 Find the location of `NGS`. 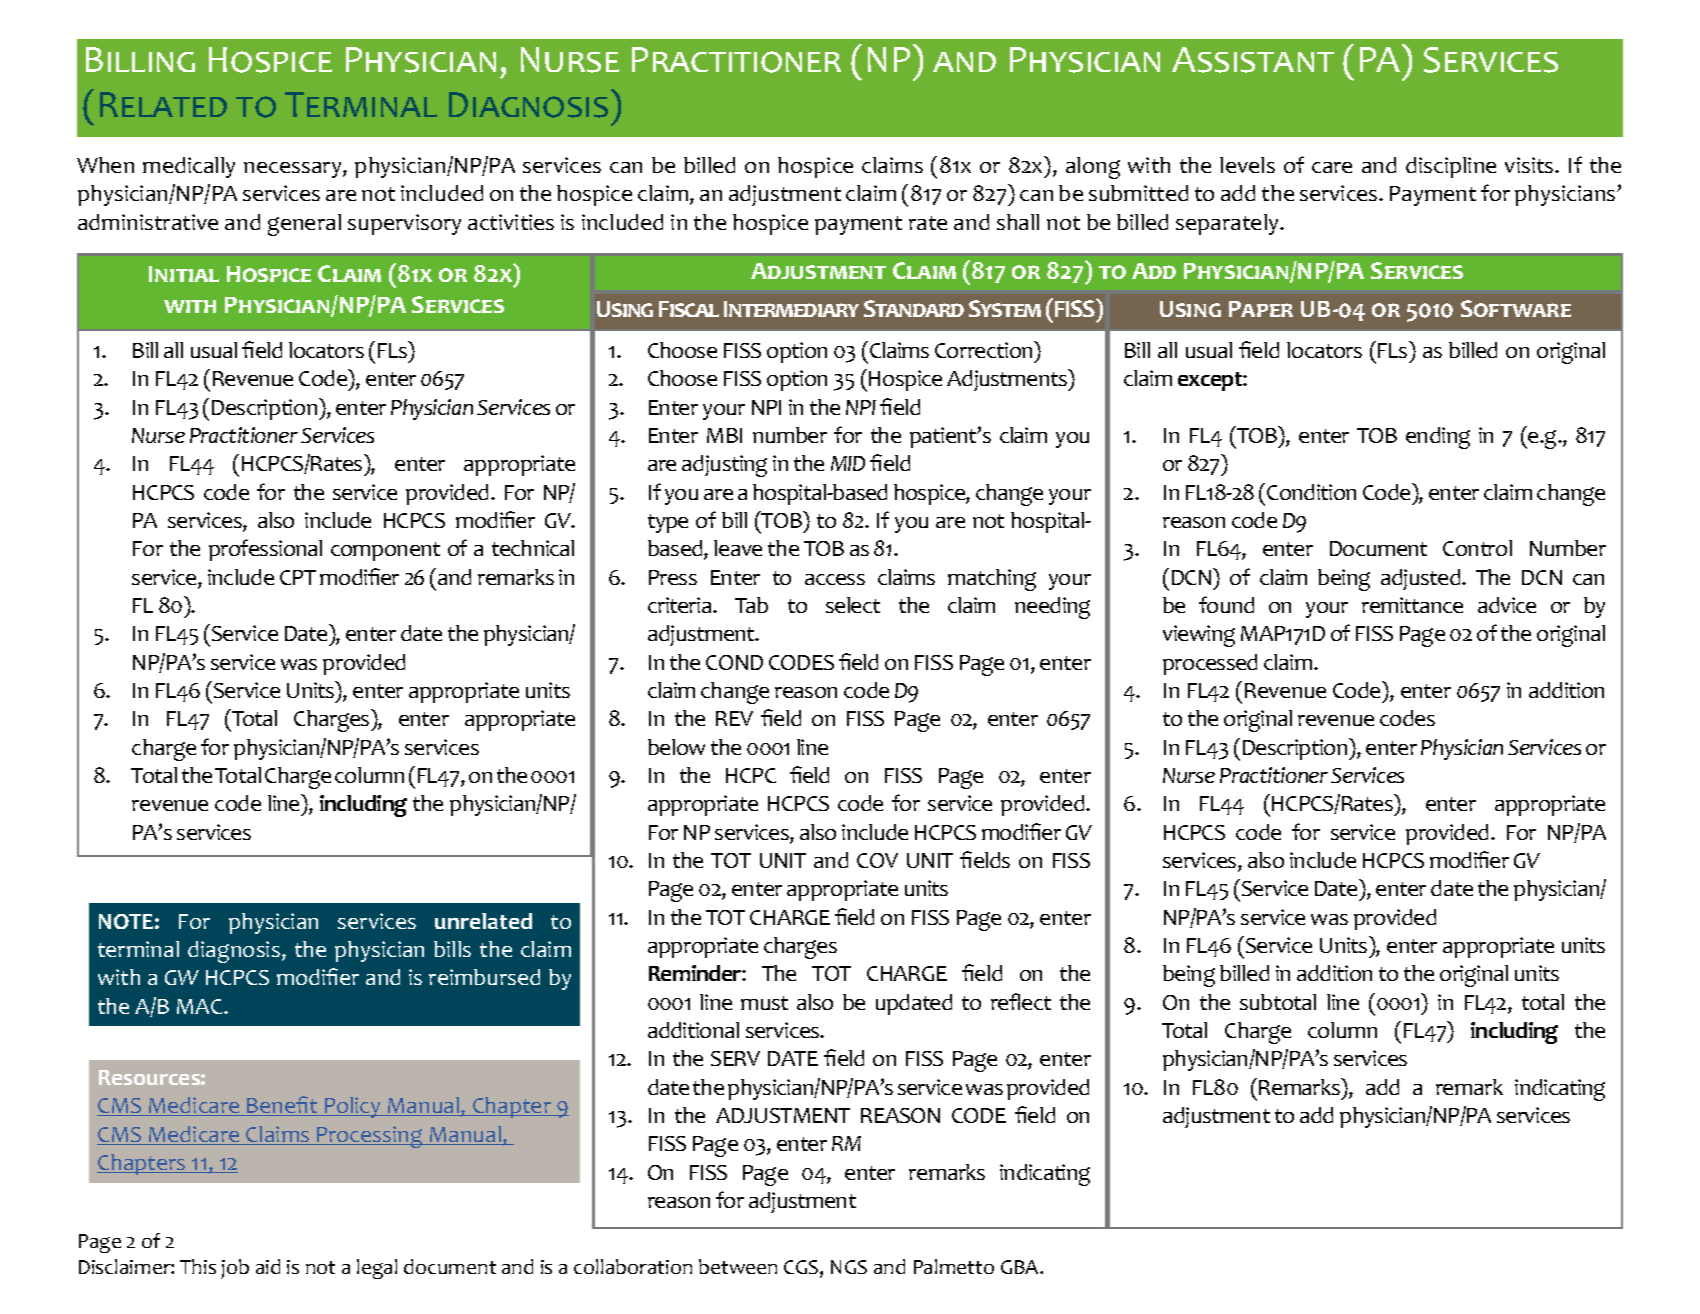

NGS is located at coordinates (849, 1267).
